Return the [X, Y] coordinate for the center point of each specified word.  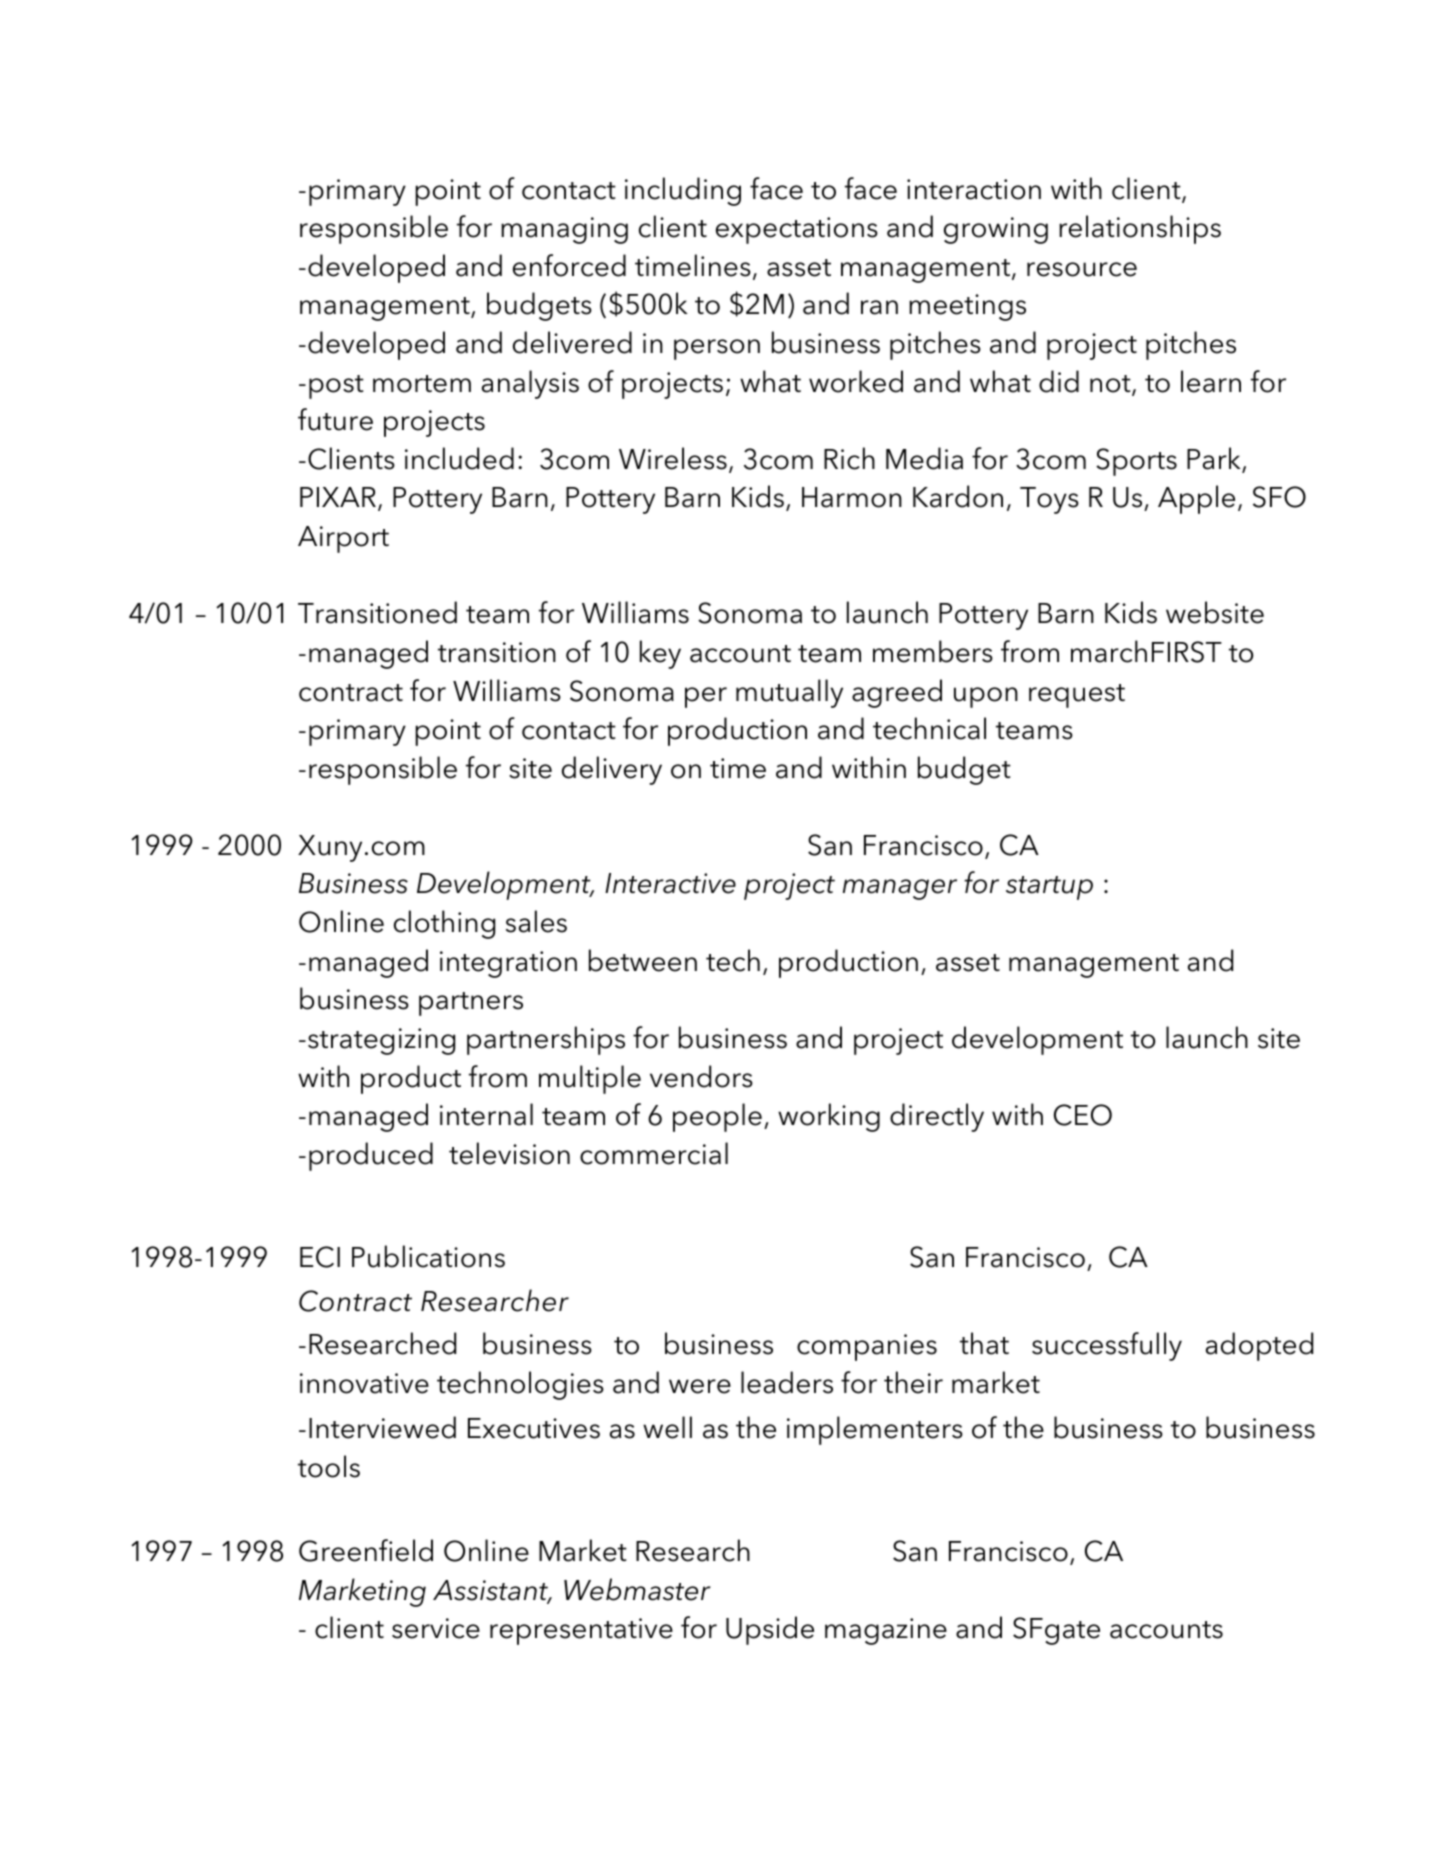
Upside [770, 1630]
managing [564, 230]
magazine [886, 1631]
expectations [797, 230]
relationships [1140, 229]
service [436, 1628]
